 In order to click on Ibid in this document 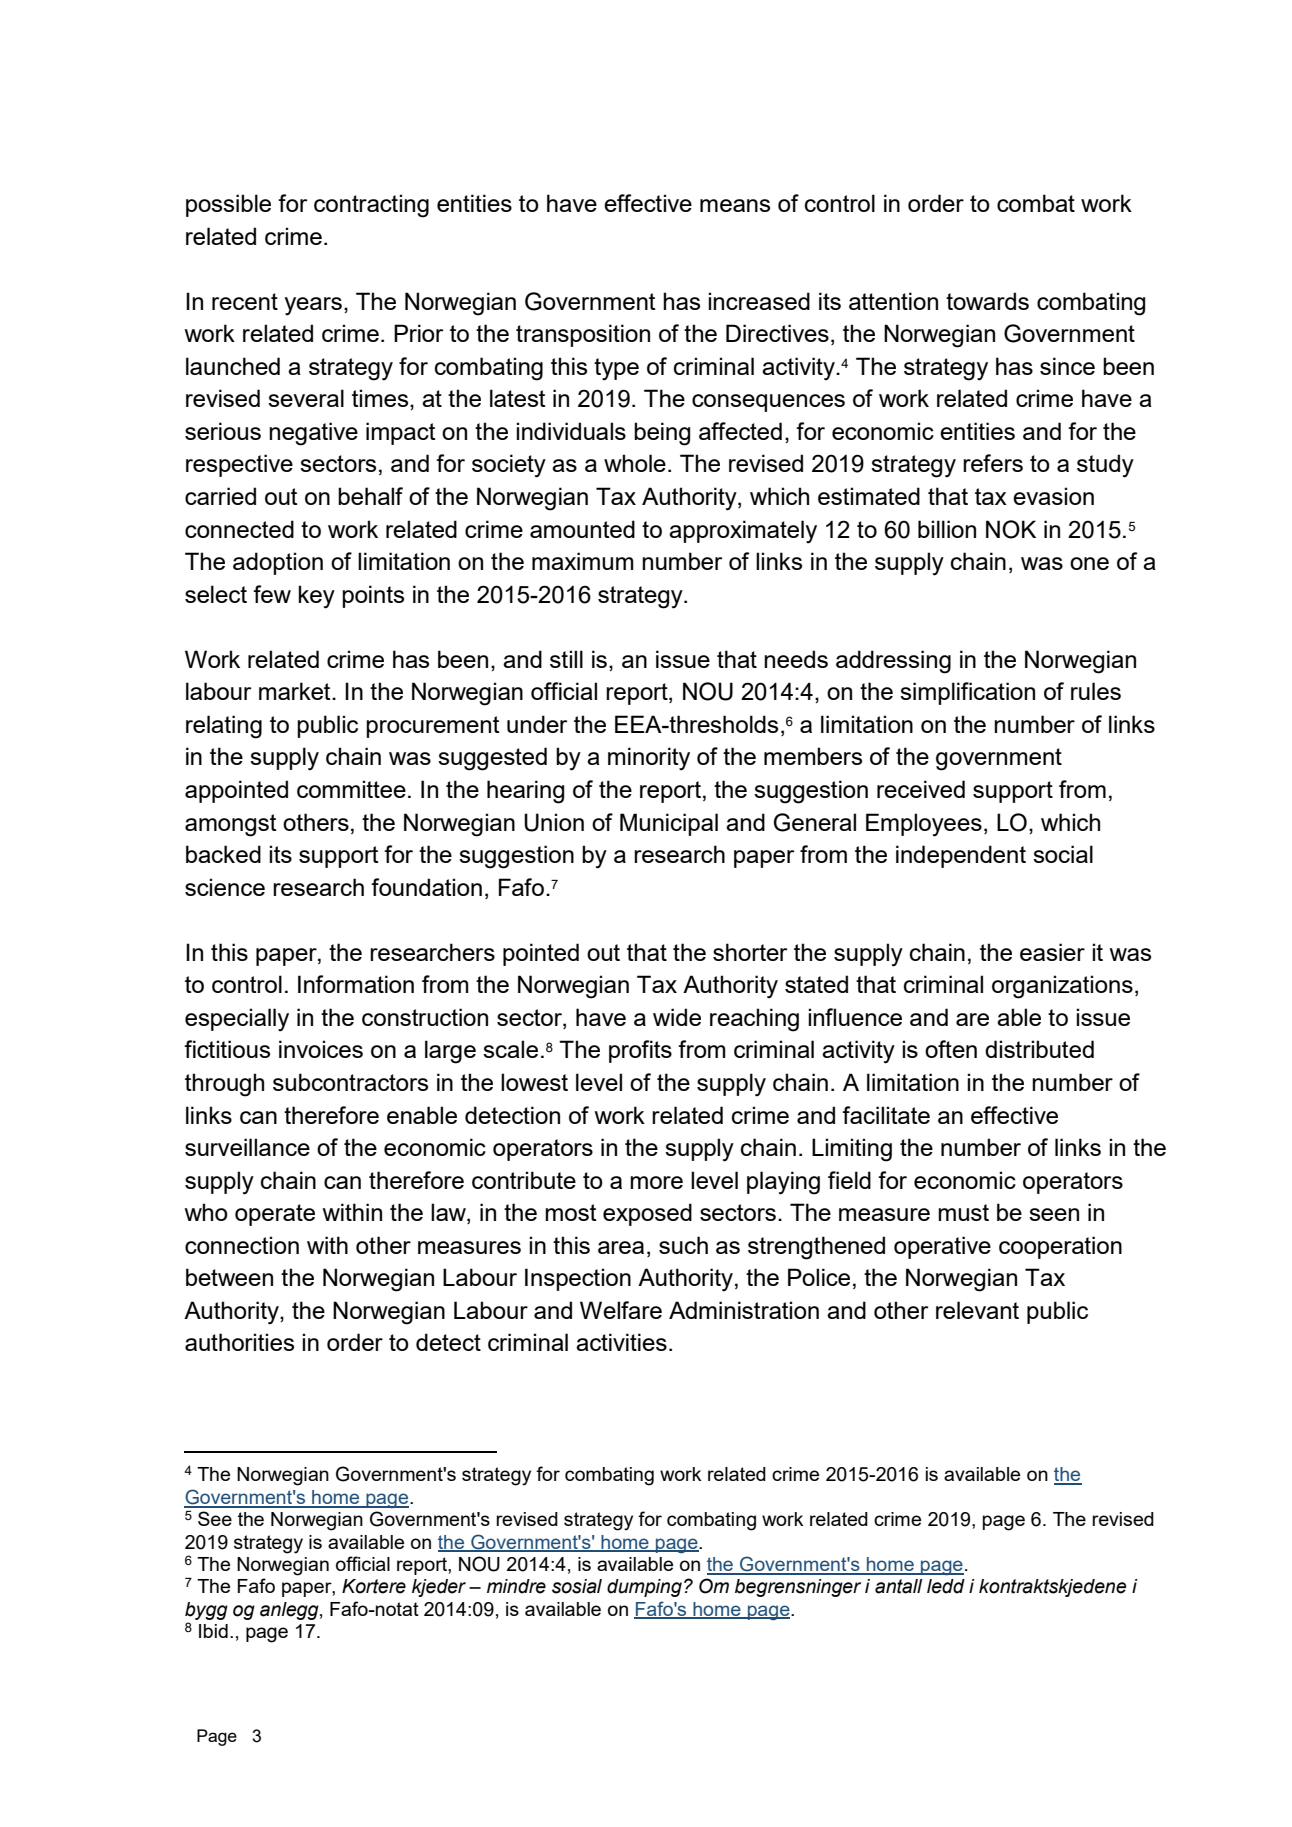, I will do `click(213, 1631)`.
